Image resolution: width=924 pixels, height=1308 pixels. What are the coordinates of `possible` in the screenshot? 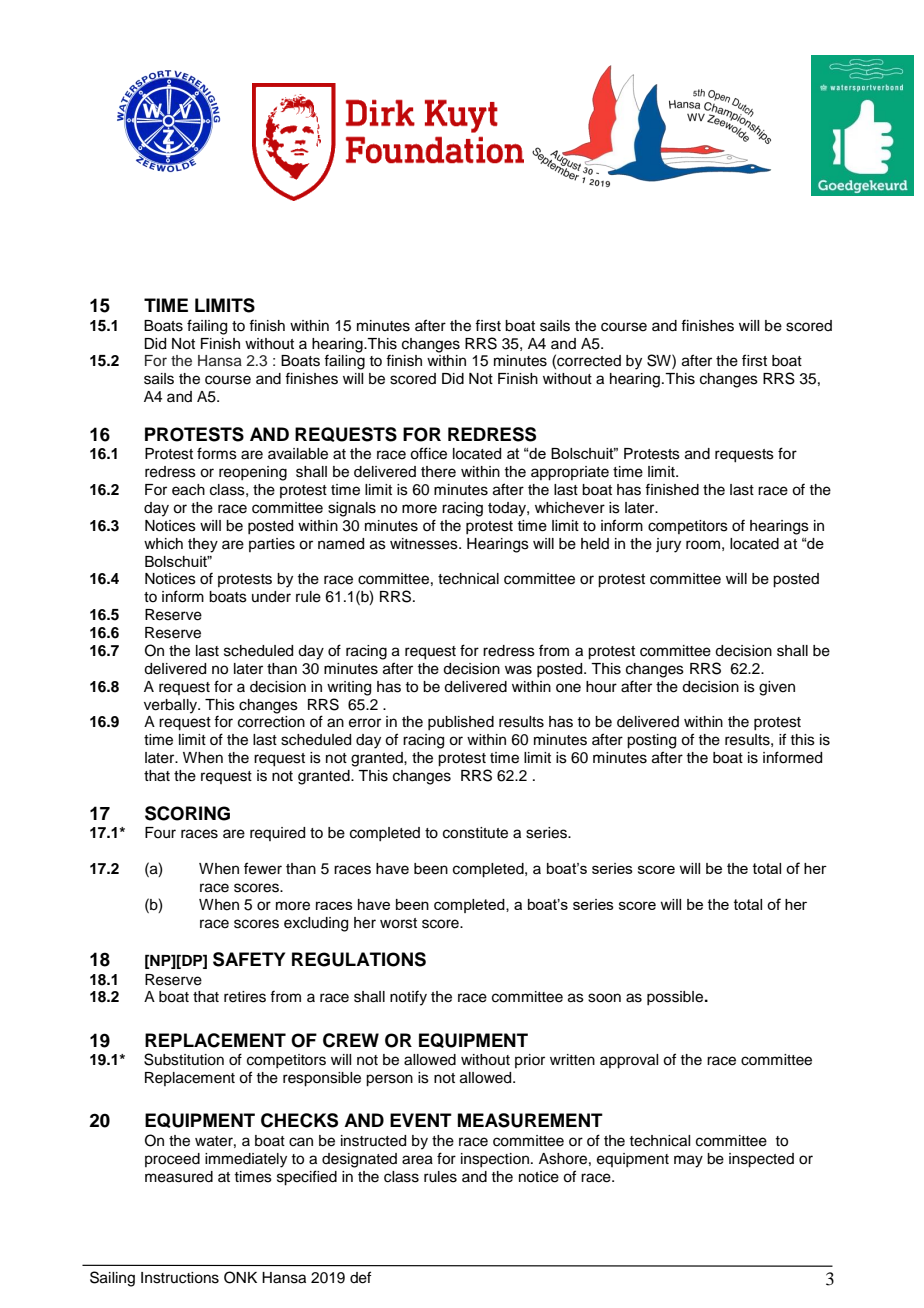 It's located at (675, 998).
